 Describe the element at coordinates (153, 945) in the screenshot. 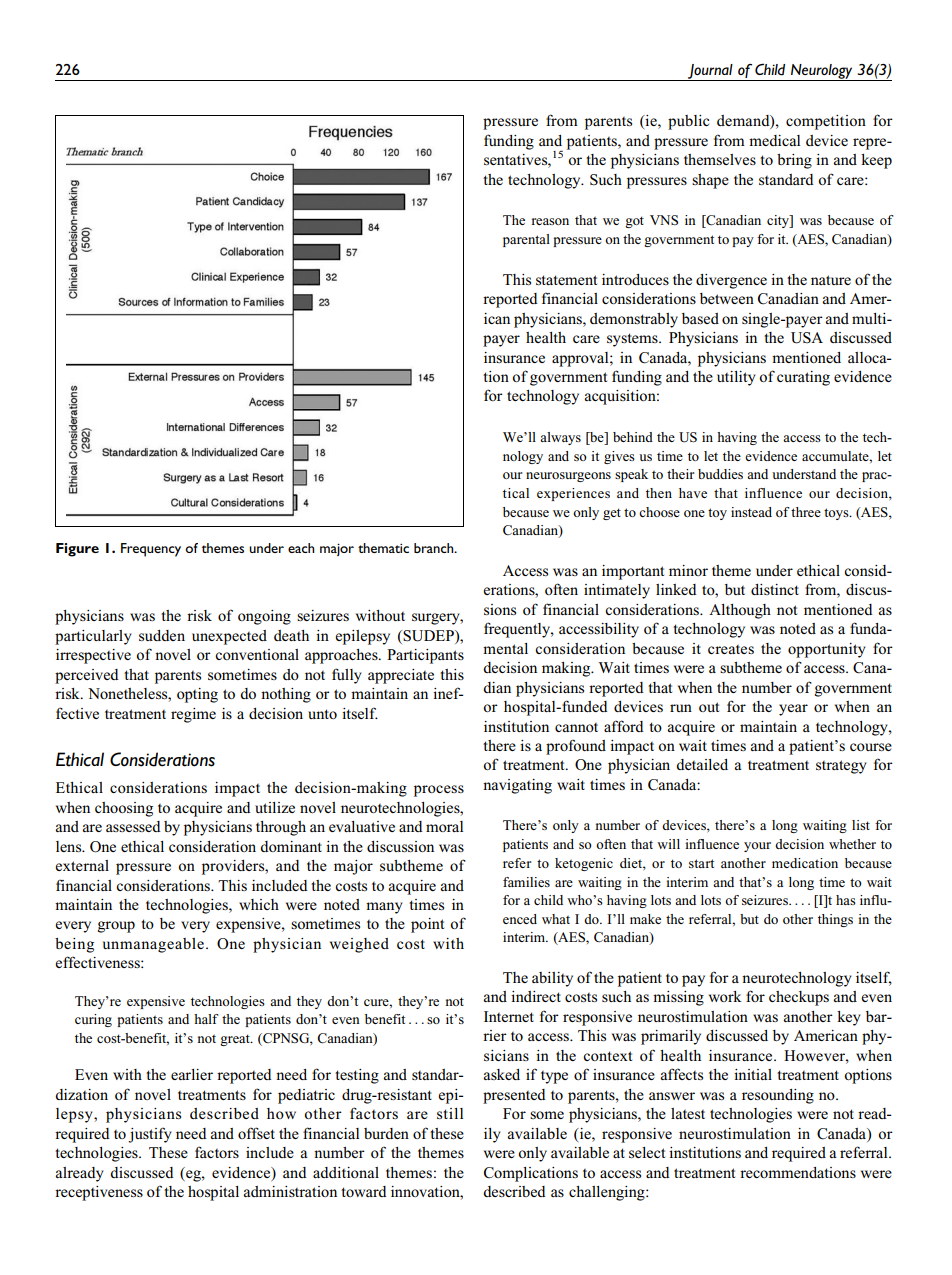

I see `unmanageable` at that location.
